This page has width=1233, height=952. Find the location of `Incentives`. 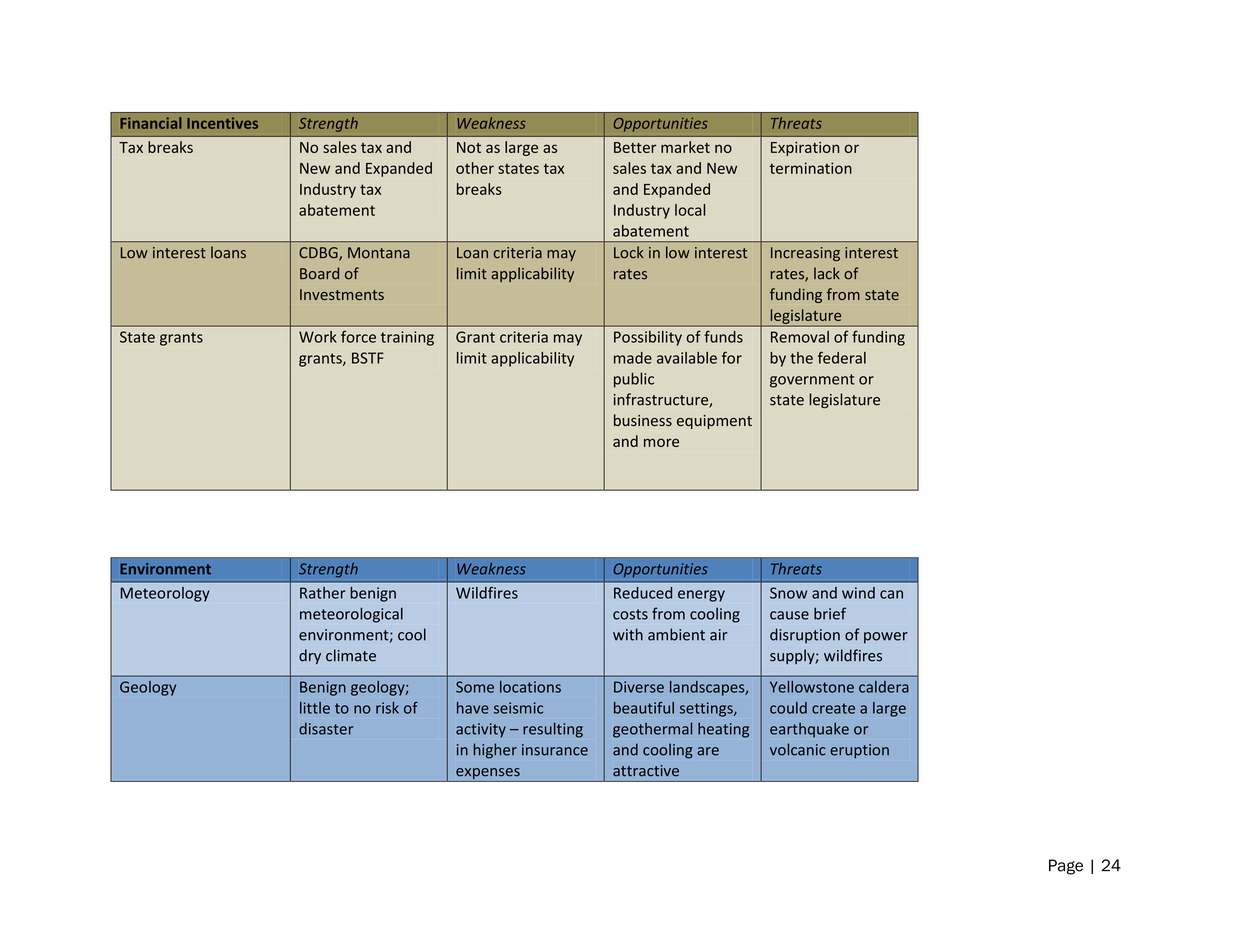

Incentives is located at coordinates (222, 123).
